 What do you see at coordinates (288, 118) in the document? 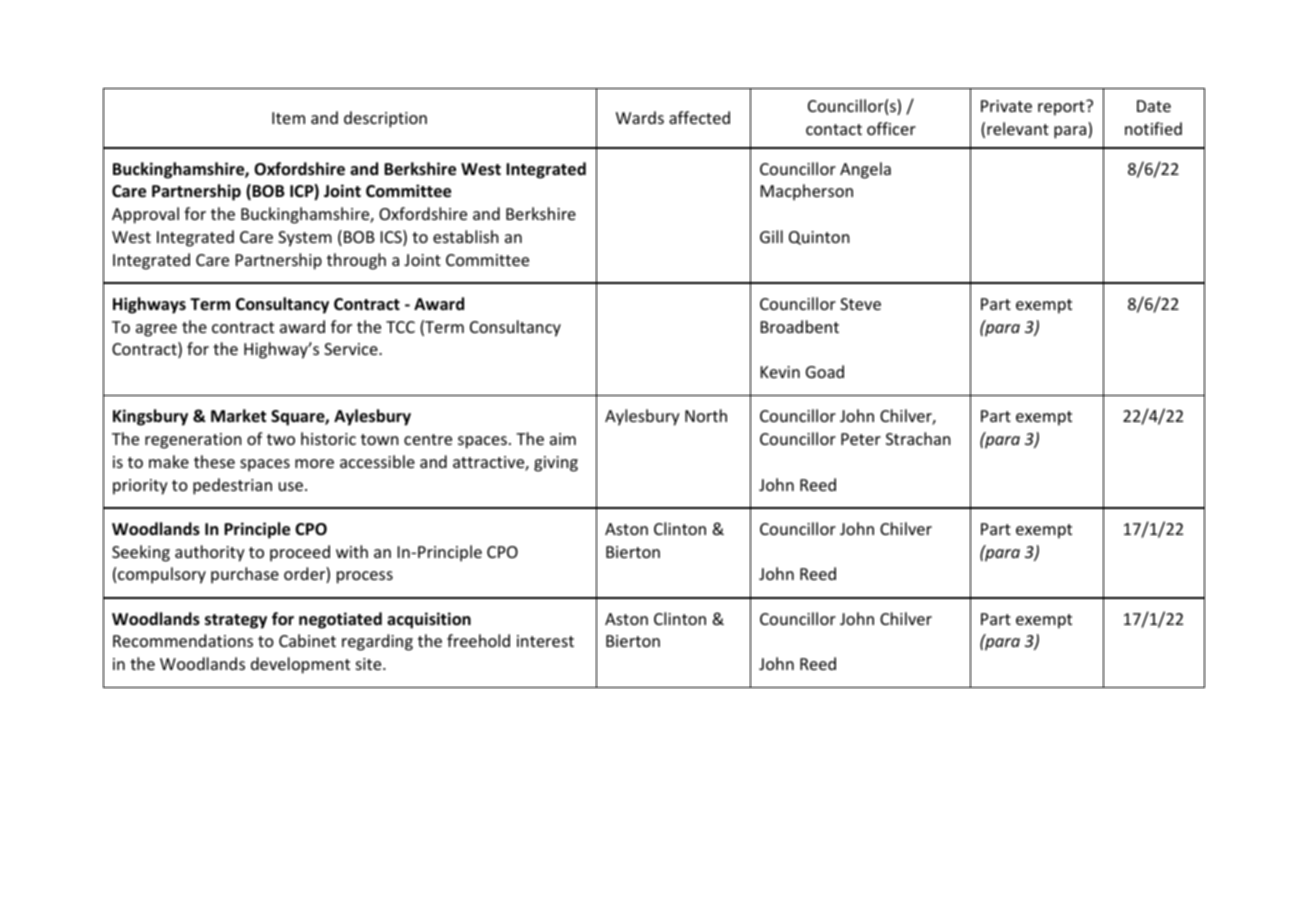
I see `Item` at bounding box center [288, 118].
